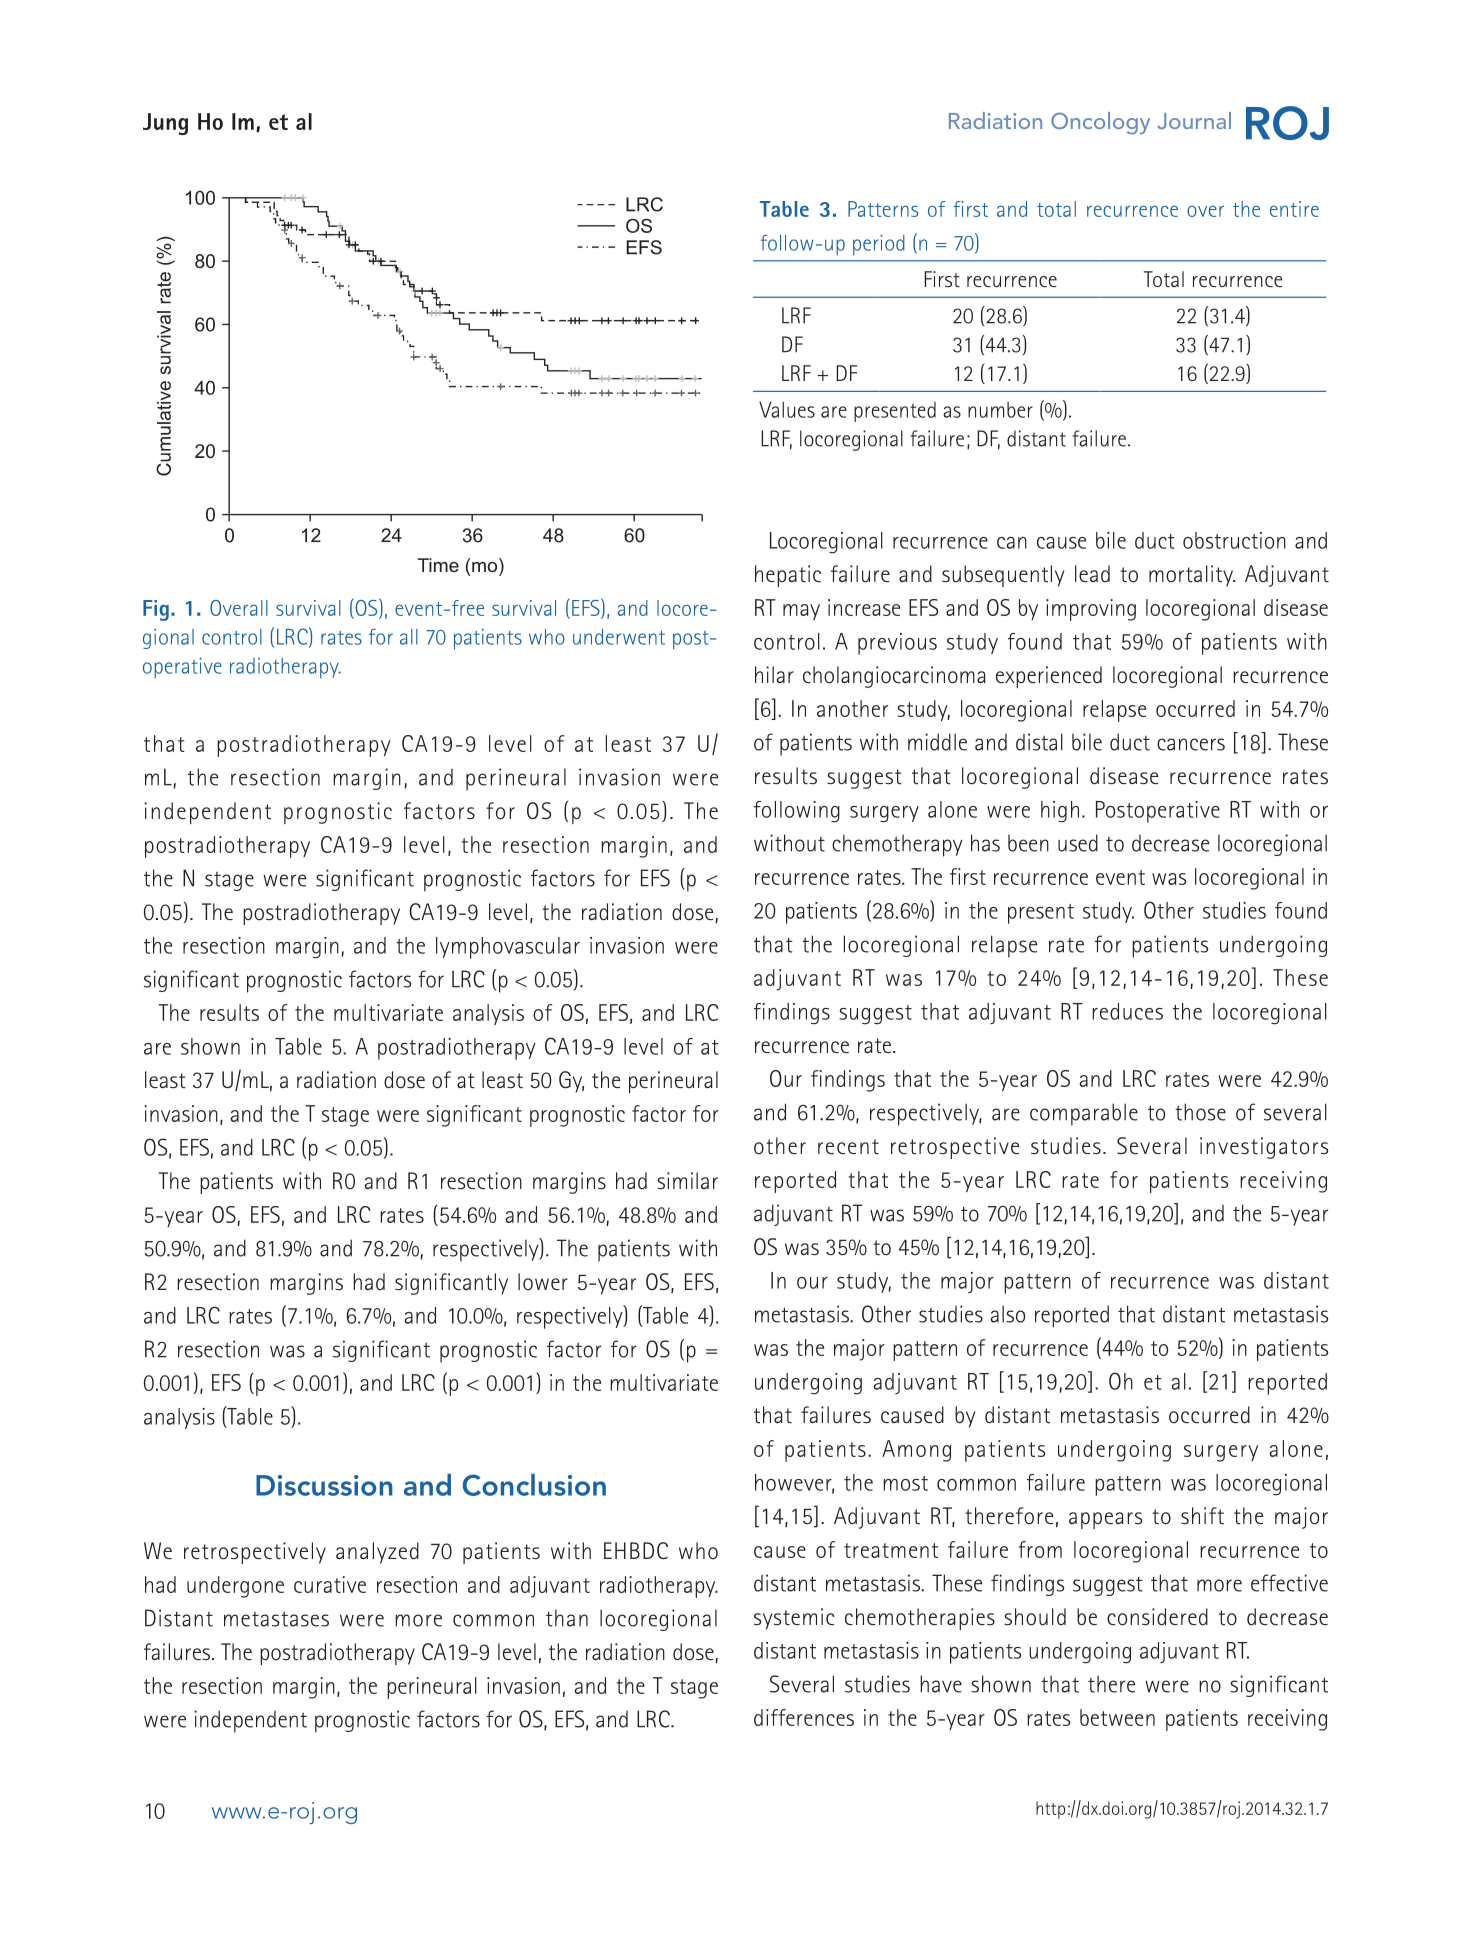 The width and height of the screenshot is (1472, 1948). What do you see at coordinates (794, 1619) in the screenshot?
I see `systemic` at bounding box center [794, 1619].
